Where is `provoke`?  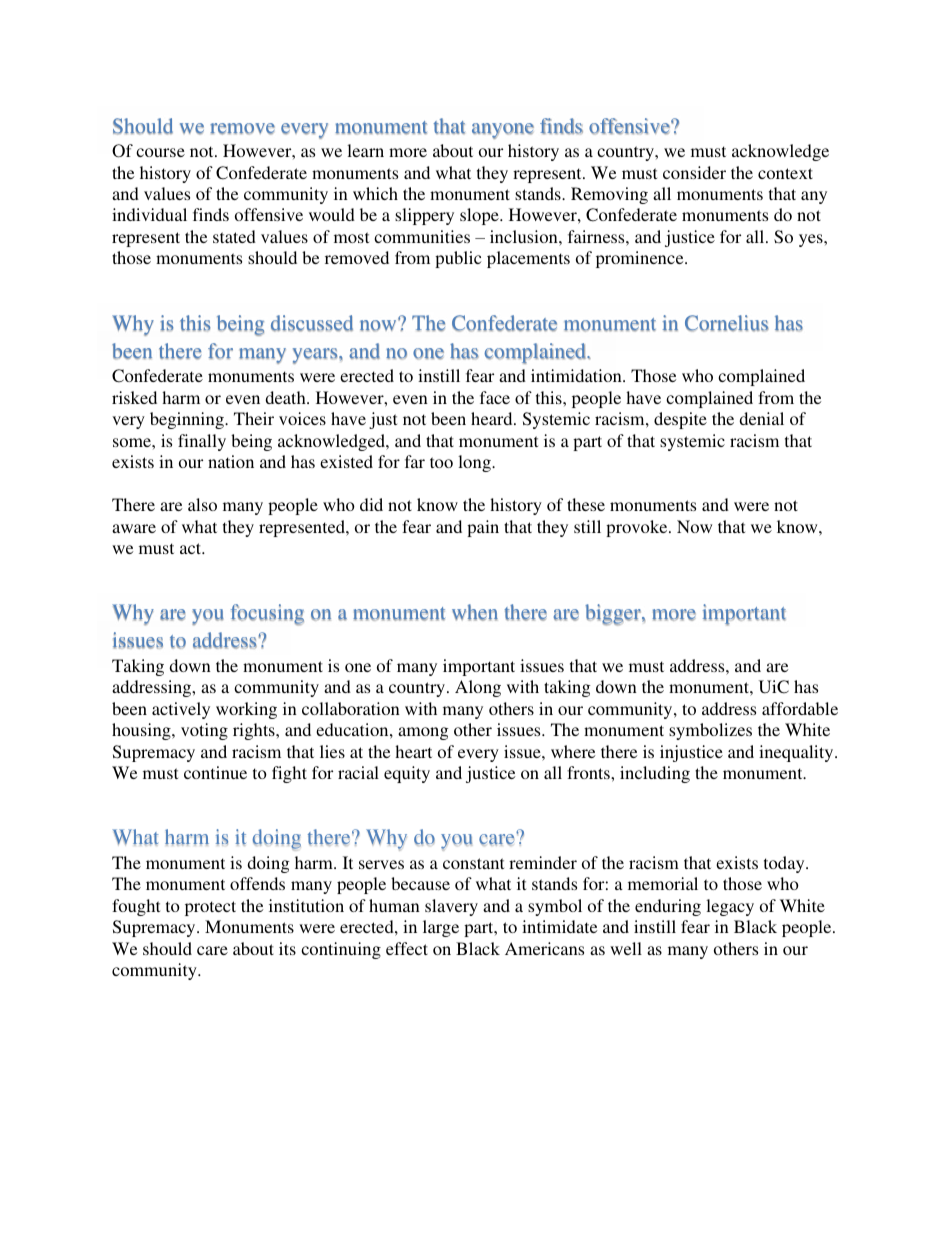
provoke is located at coordinates (638, 528).
